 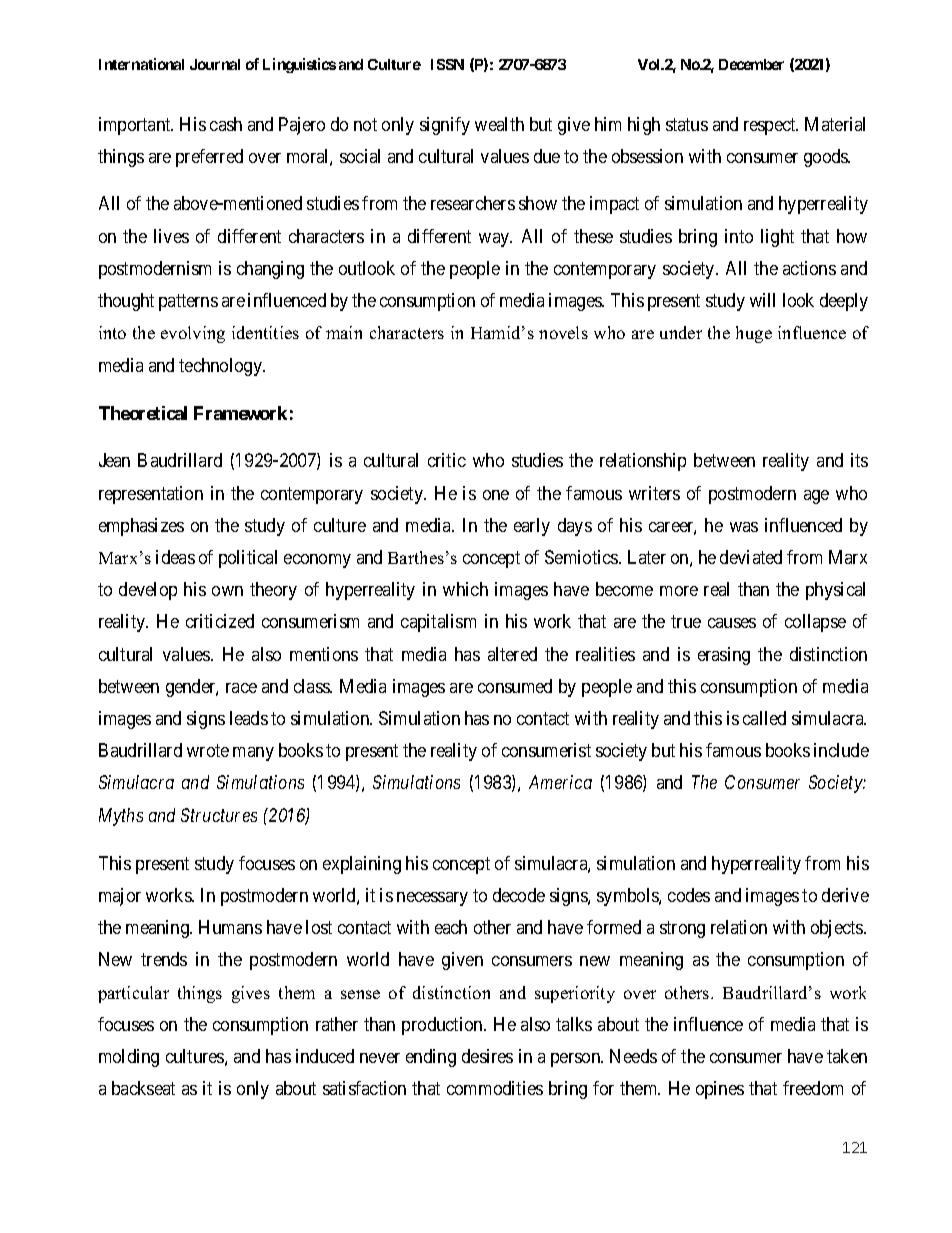 What do you see at coordinates (563, 332) in the screenshot?
I see `novels` at bounding box center [563, 332].
